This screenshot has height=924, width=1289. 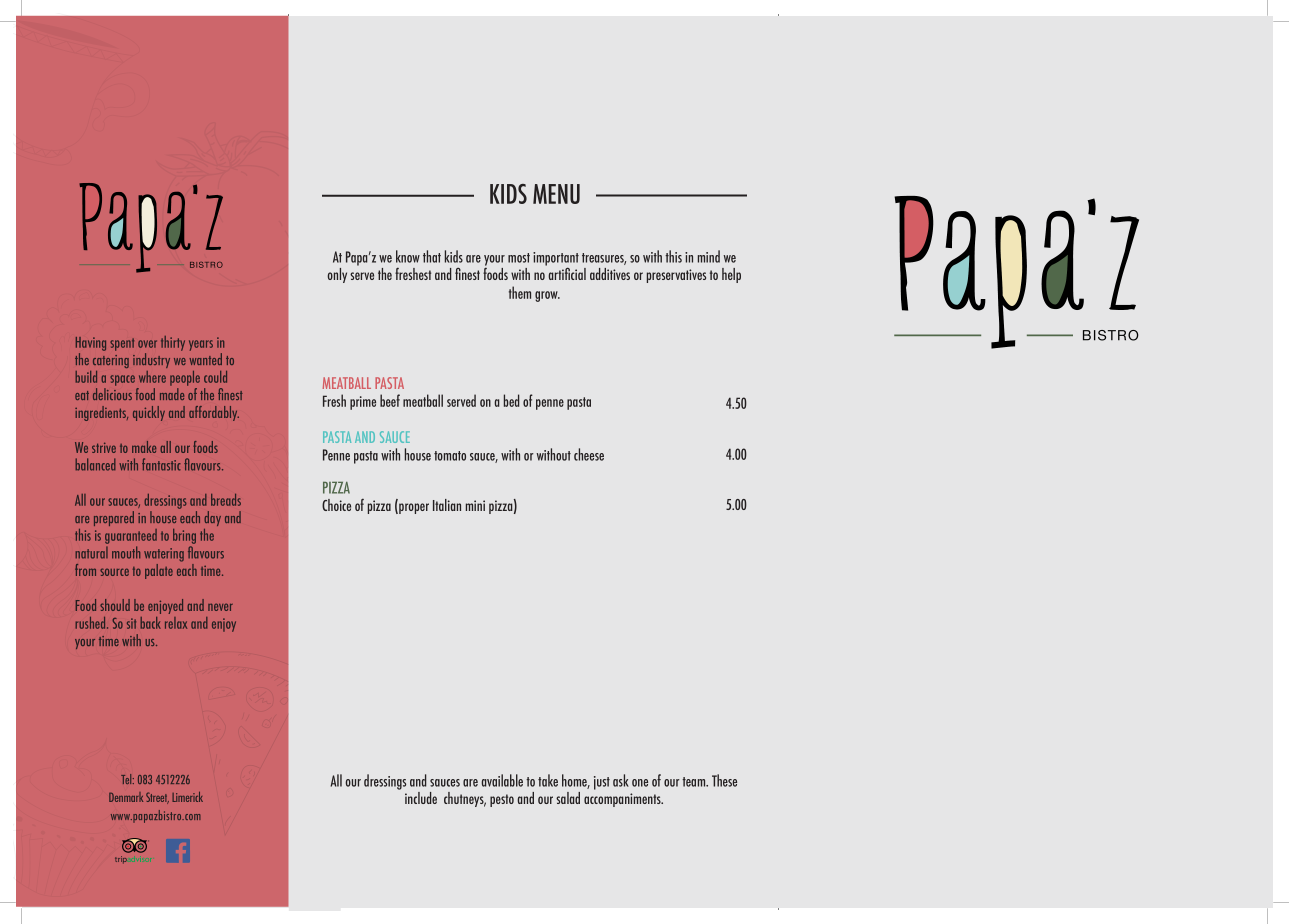 What do you see at coordinates (408, 256) in the screenshot?
I see `know` at bounding box center [408, 256].
